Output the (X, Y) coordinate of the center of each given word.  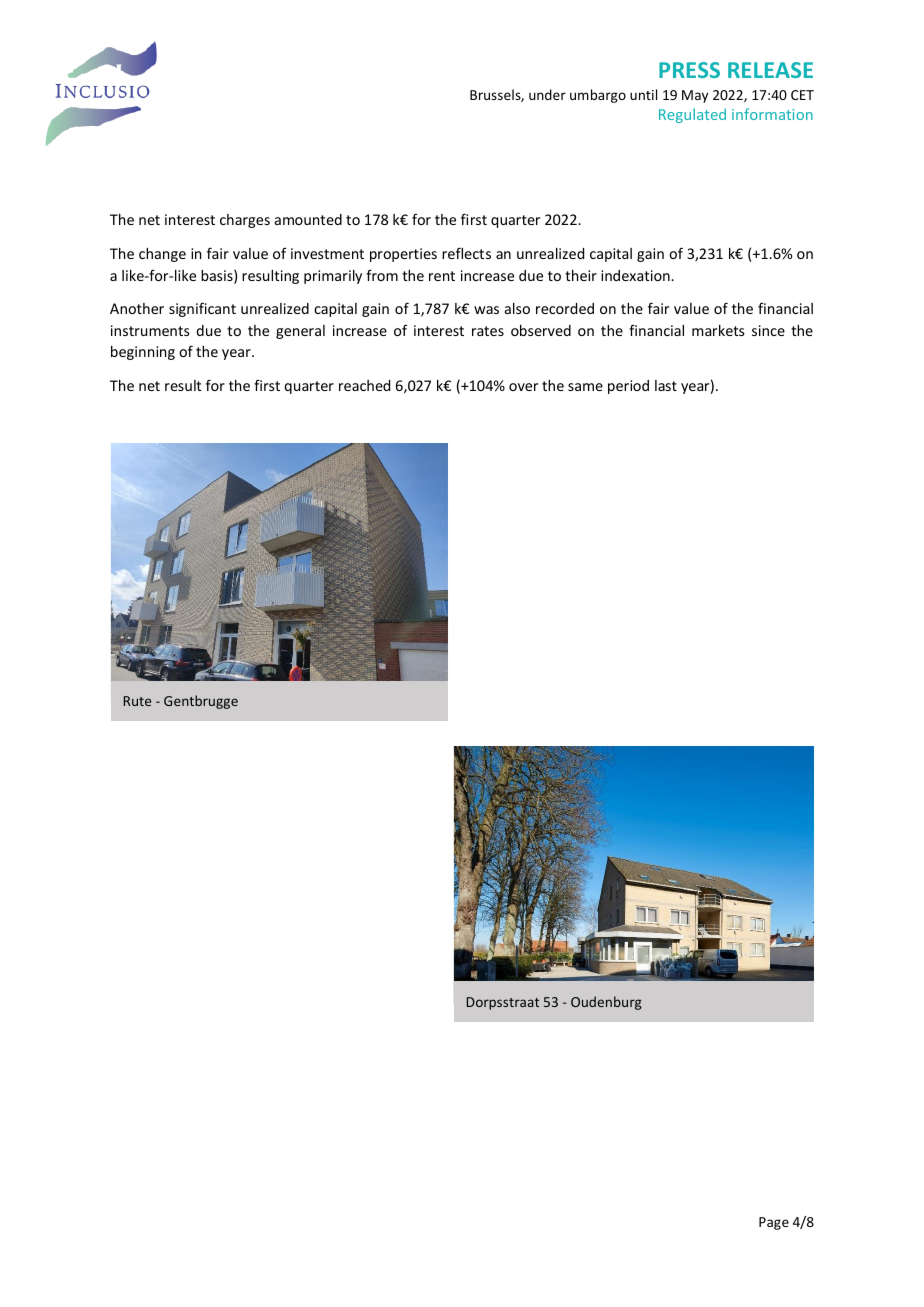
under (547, 94)
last (666, 385)
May (695, 96)
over (523, 387)
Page (774, 1223)
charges (245, 221)
